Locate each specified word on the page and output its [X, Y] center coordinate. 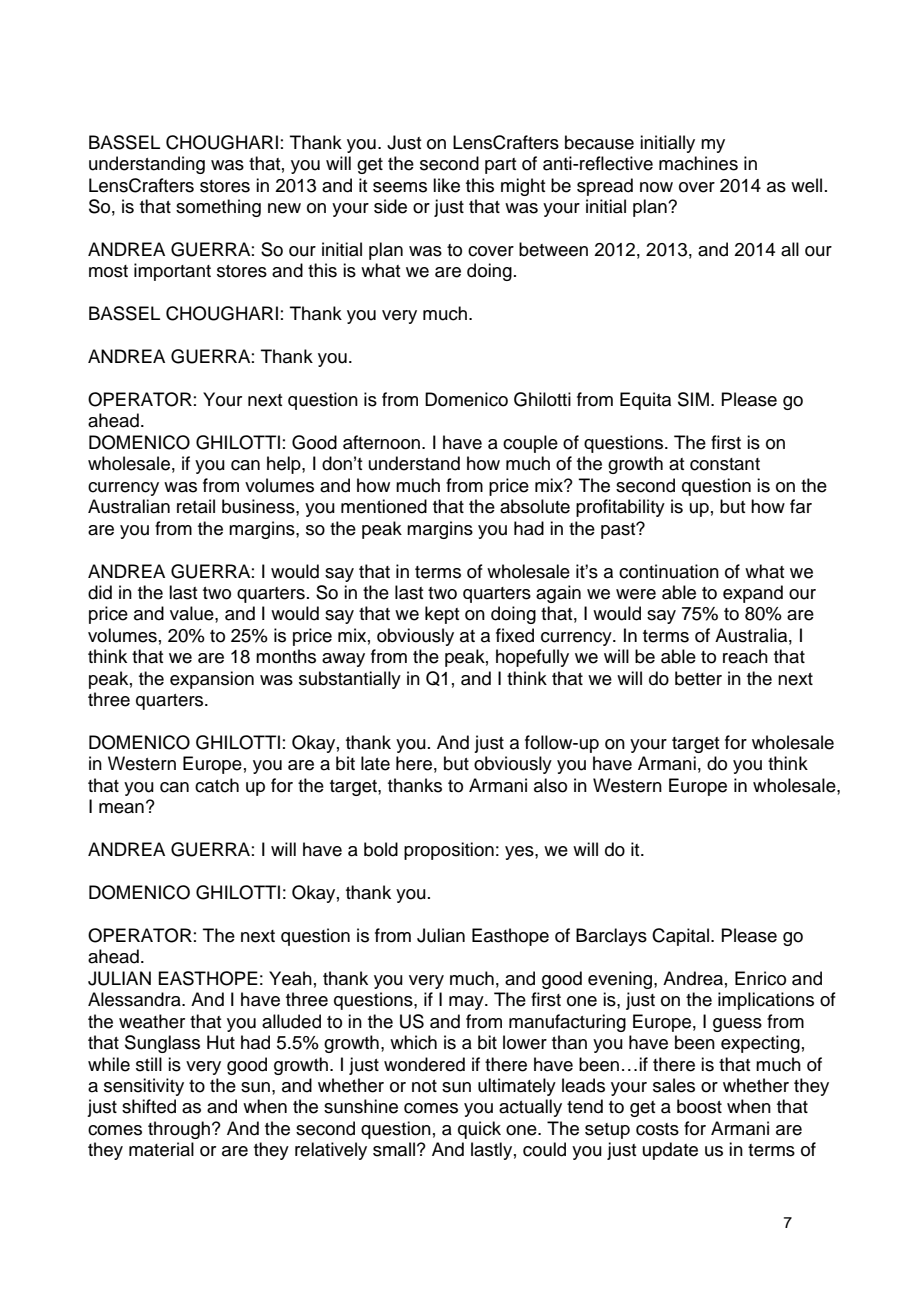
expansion [212, 680]
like [446, 185]
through [179, 1130]
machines [698, 163]
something [218, 208]
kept [442, 615]
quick [479, 1130]
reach [745, 656]
